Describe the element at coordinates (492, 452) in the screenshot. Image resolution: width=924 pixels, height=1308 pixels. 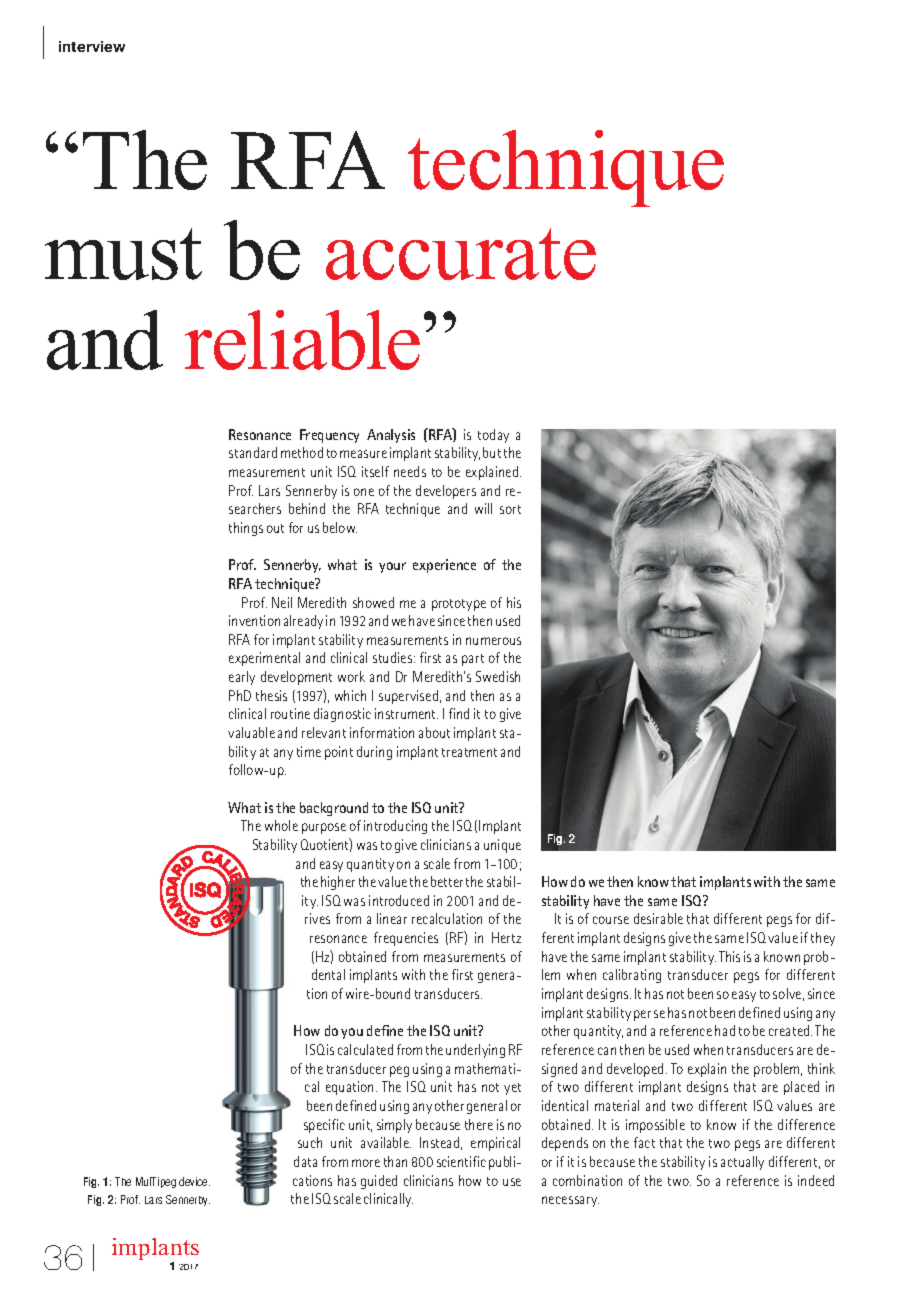
I see `but` at that location.
